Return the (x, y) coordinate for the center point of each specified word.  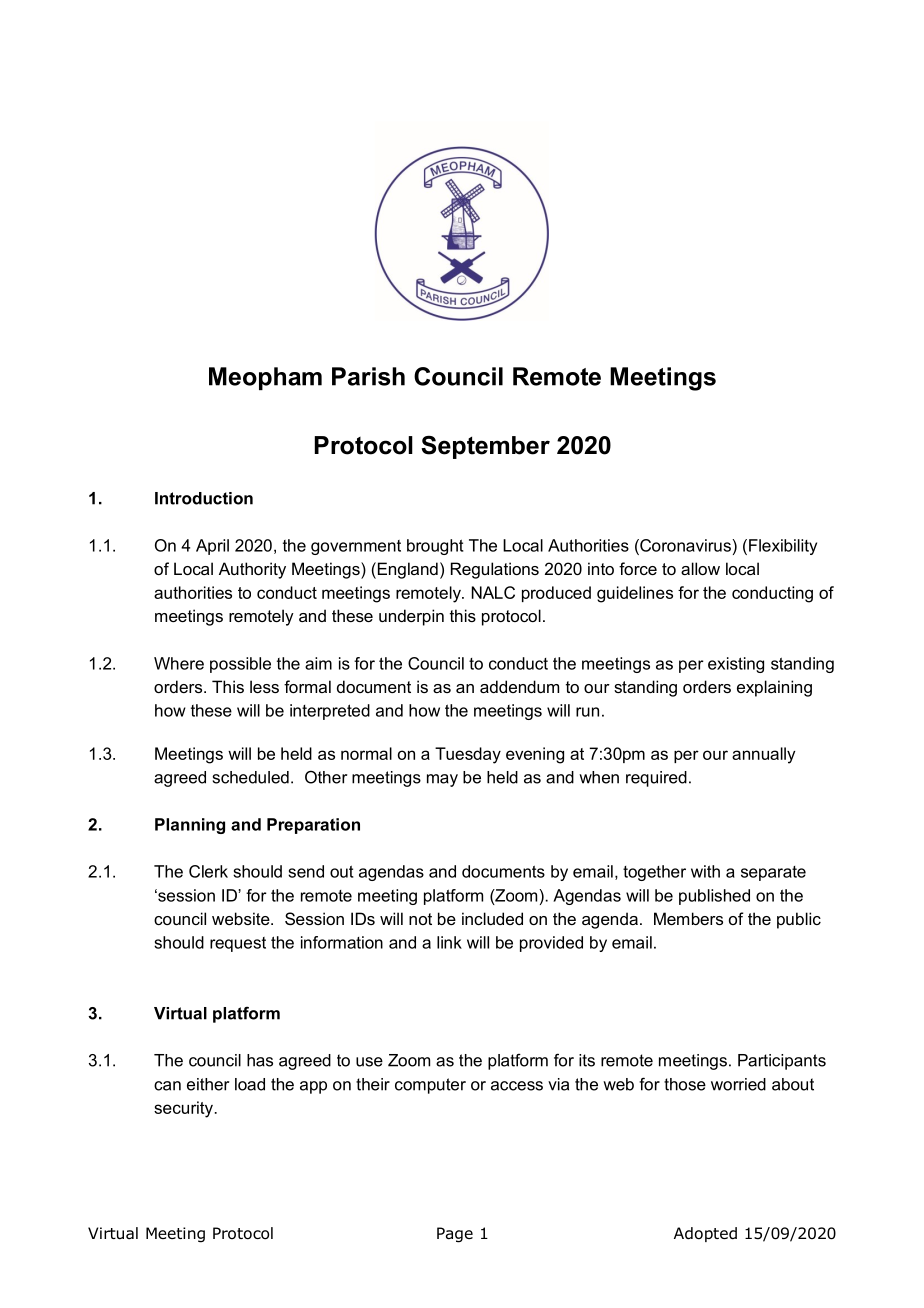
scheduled (251, 777)
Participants (782, 1062)
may (442, 780)
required (656, 779)
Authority (252, 570)
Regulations (495, 570)
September (485, 447)
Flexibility (783, 547)
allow (700, 568)
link (449, 942)
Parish (368, 376)
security (183, 1109)
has (260, 1060)
